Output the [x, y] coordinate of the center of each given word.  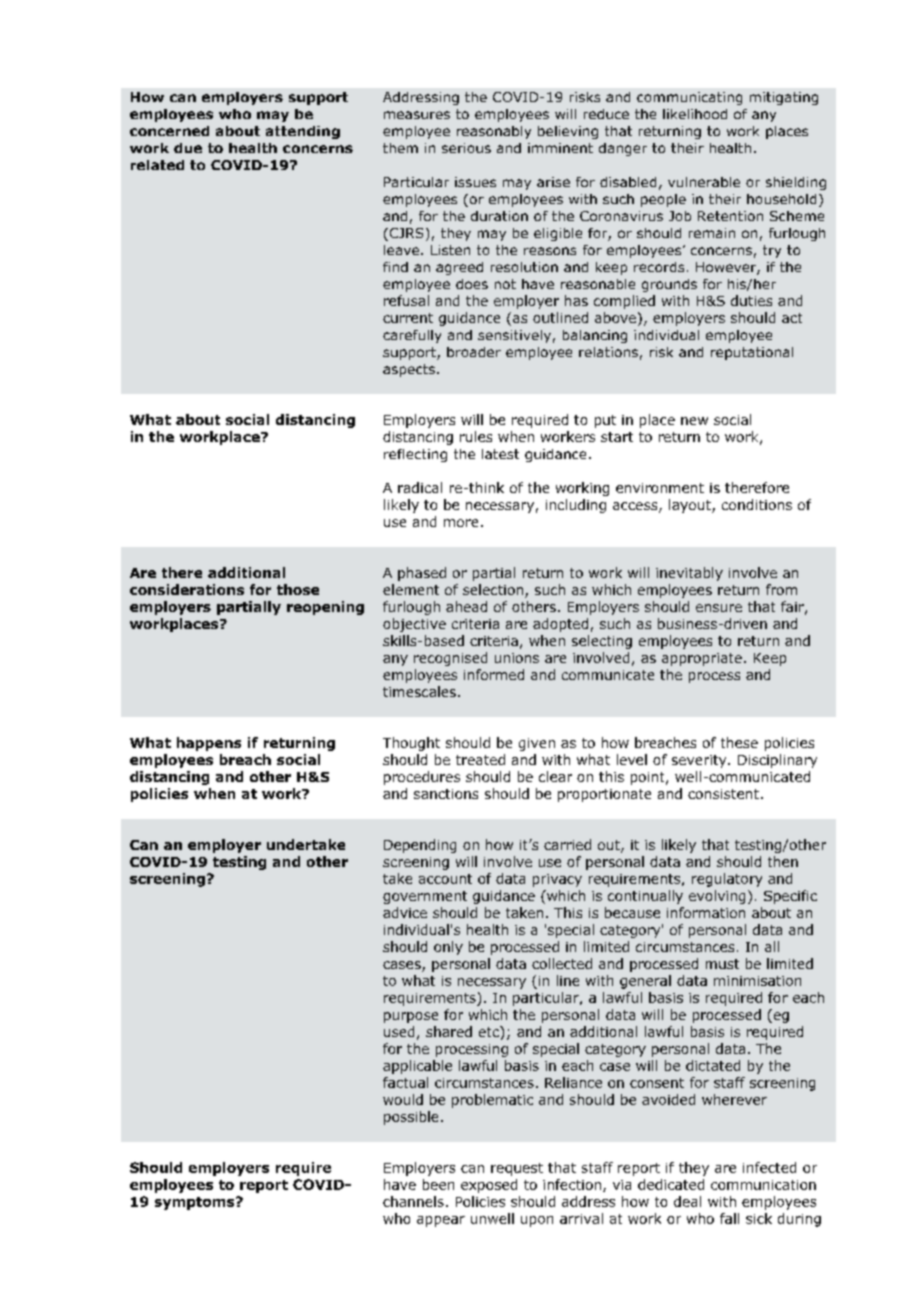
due [188, 148]
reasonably [494, 132]
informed [494, 674]
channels [413, 1201]
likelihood [695, 114]
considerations [187, 589]
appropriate [702, 659]
